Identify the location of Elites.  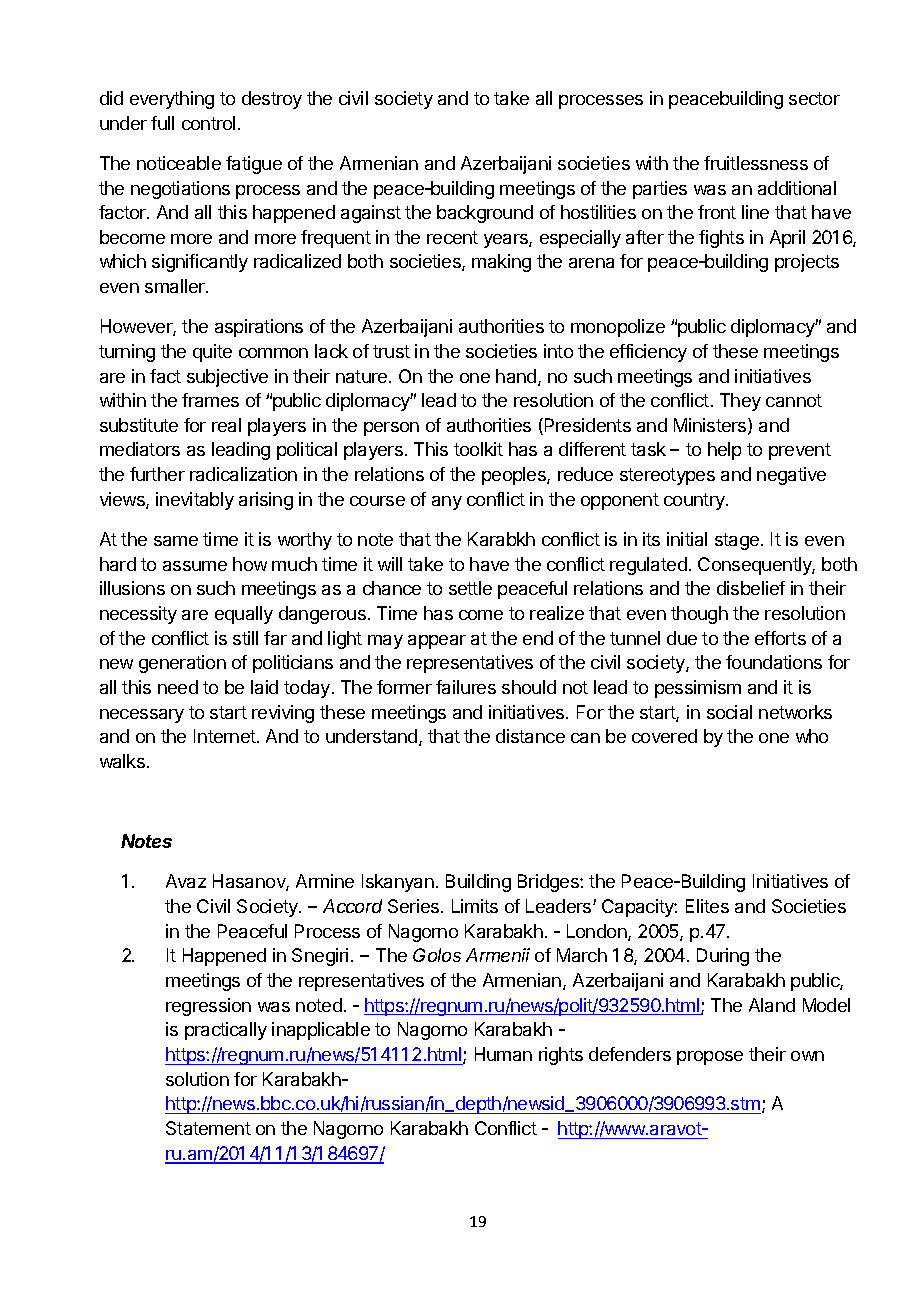
(707, 906).
